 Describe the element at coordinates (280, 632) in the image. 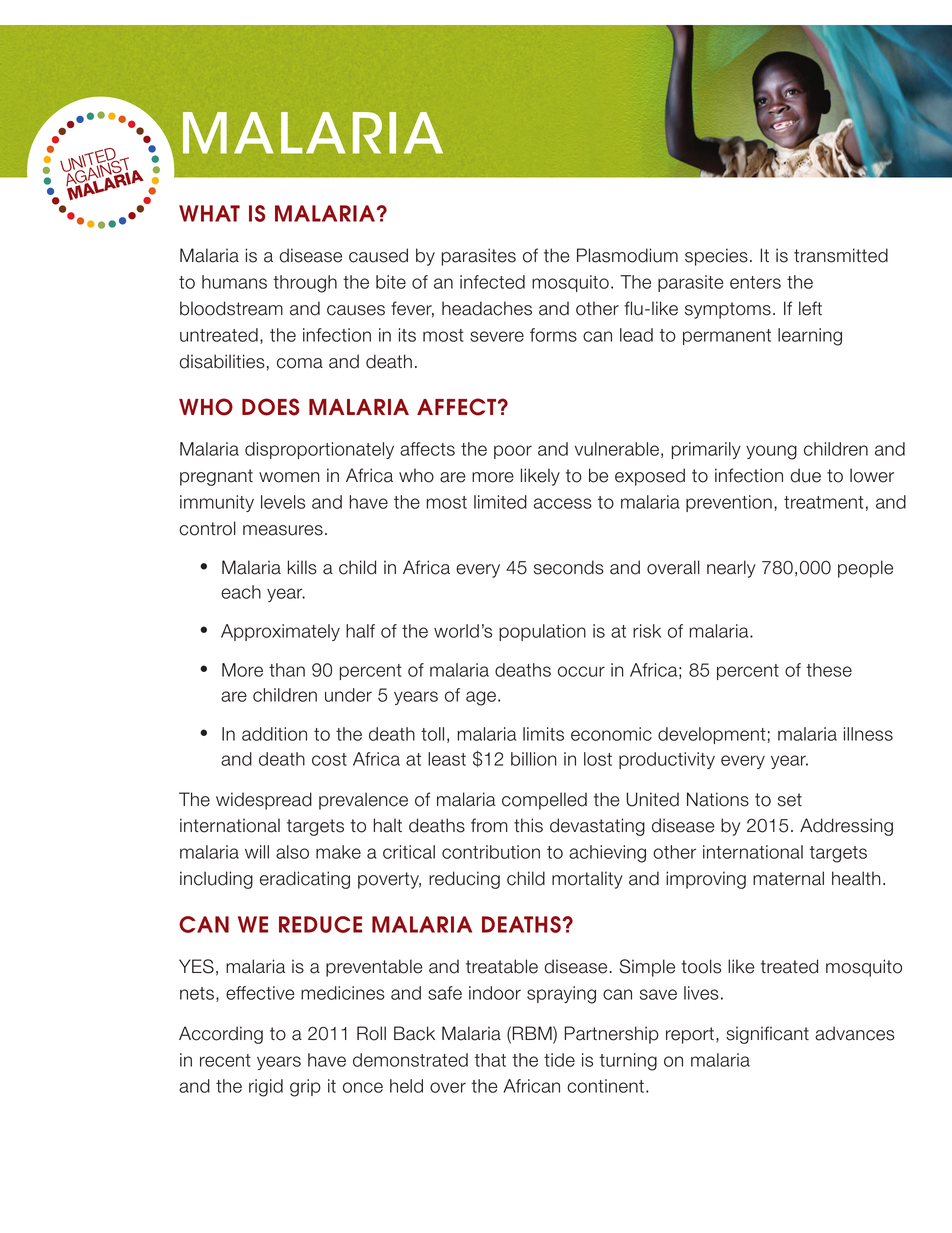

I see `Approximately` at that location.
